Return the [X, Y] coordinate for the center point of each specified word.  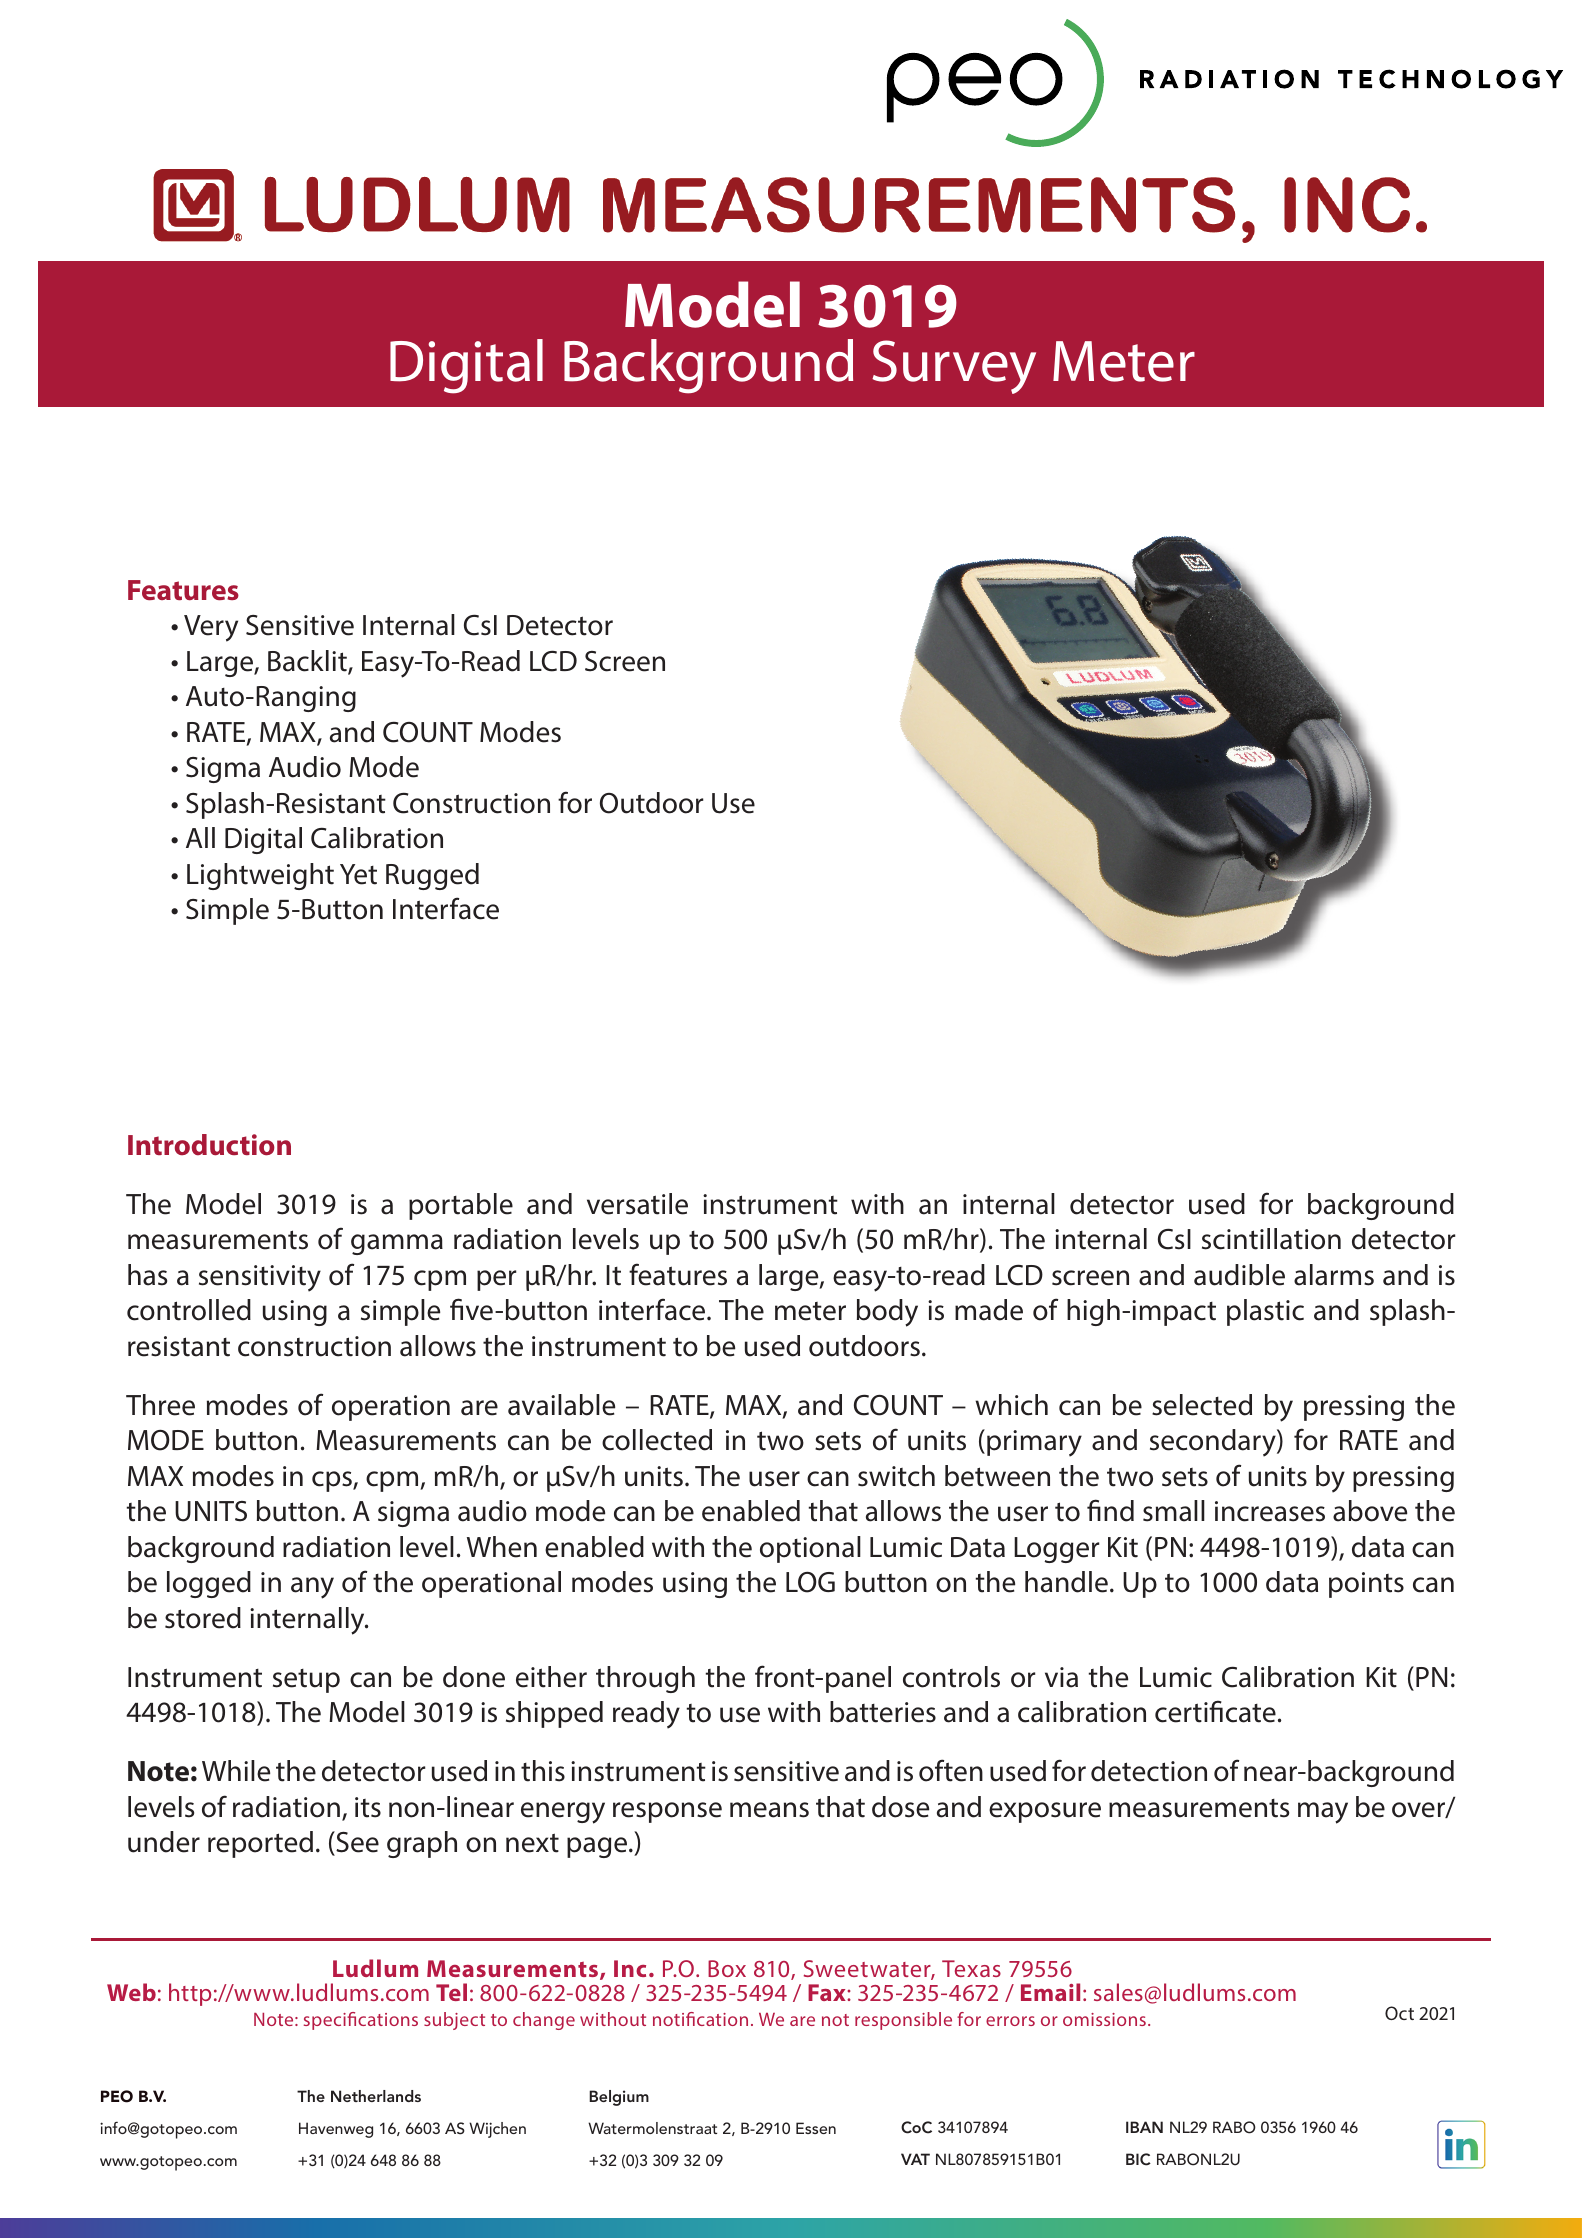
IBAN [1144, 2127]
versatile [637, 1204]
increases [1270, 1511]
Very [211, 628]
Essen [816, 2128]
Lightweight [260, 876]
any [312, 1588]
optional [810, 1549]
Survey [954, 367]
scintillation [1271, 1239]
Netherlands [376, 2096]
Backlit [308, 662]
